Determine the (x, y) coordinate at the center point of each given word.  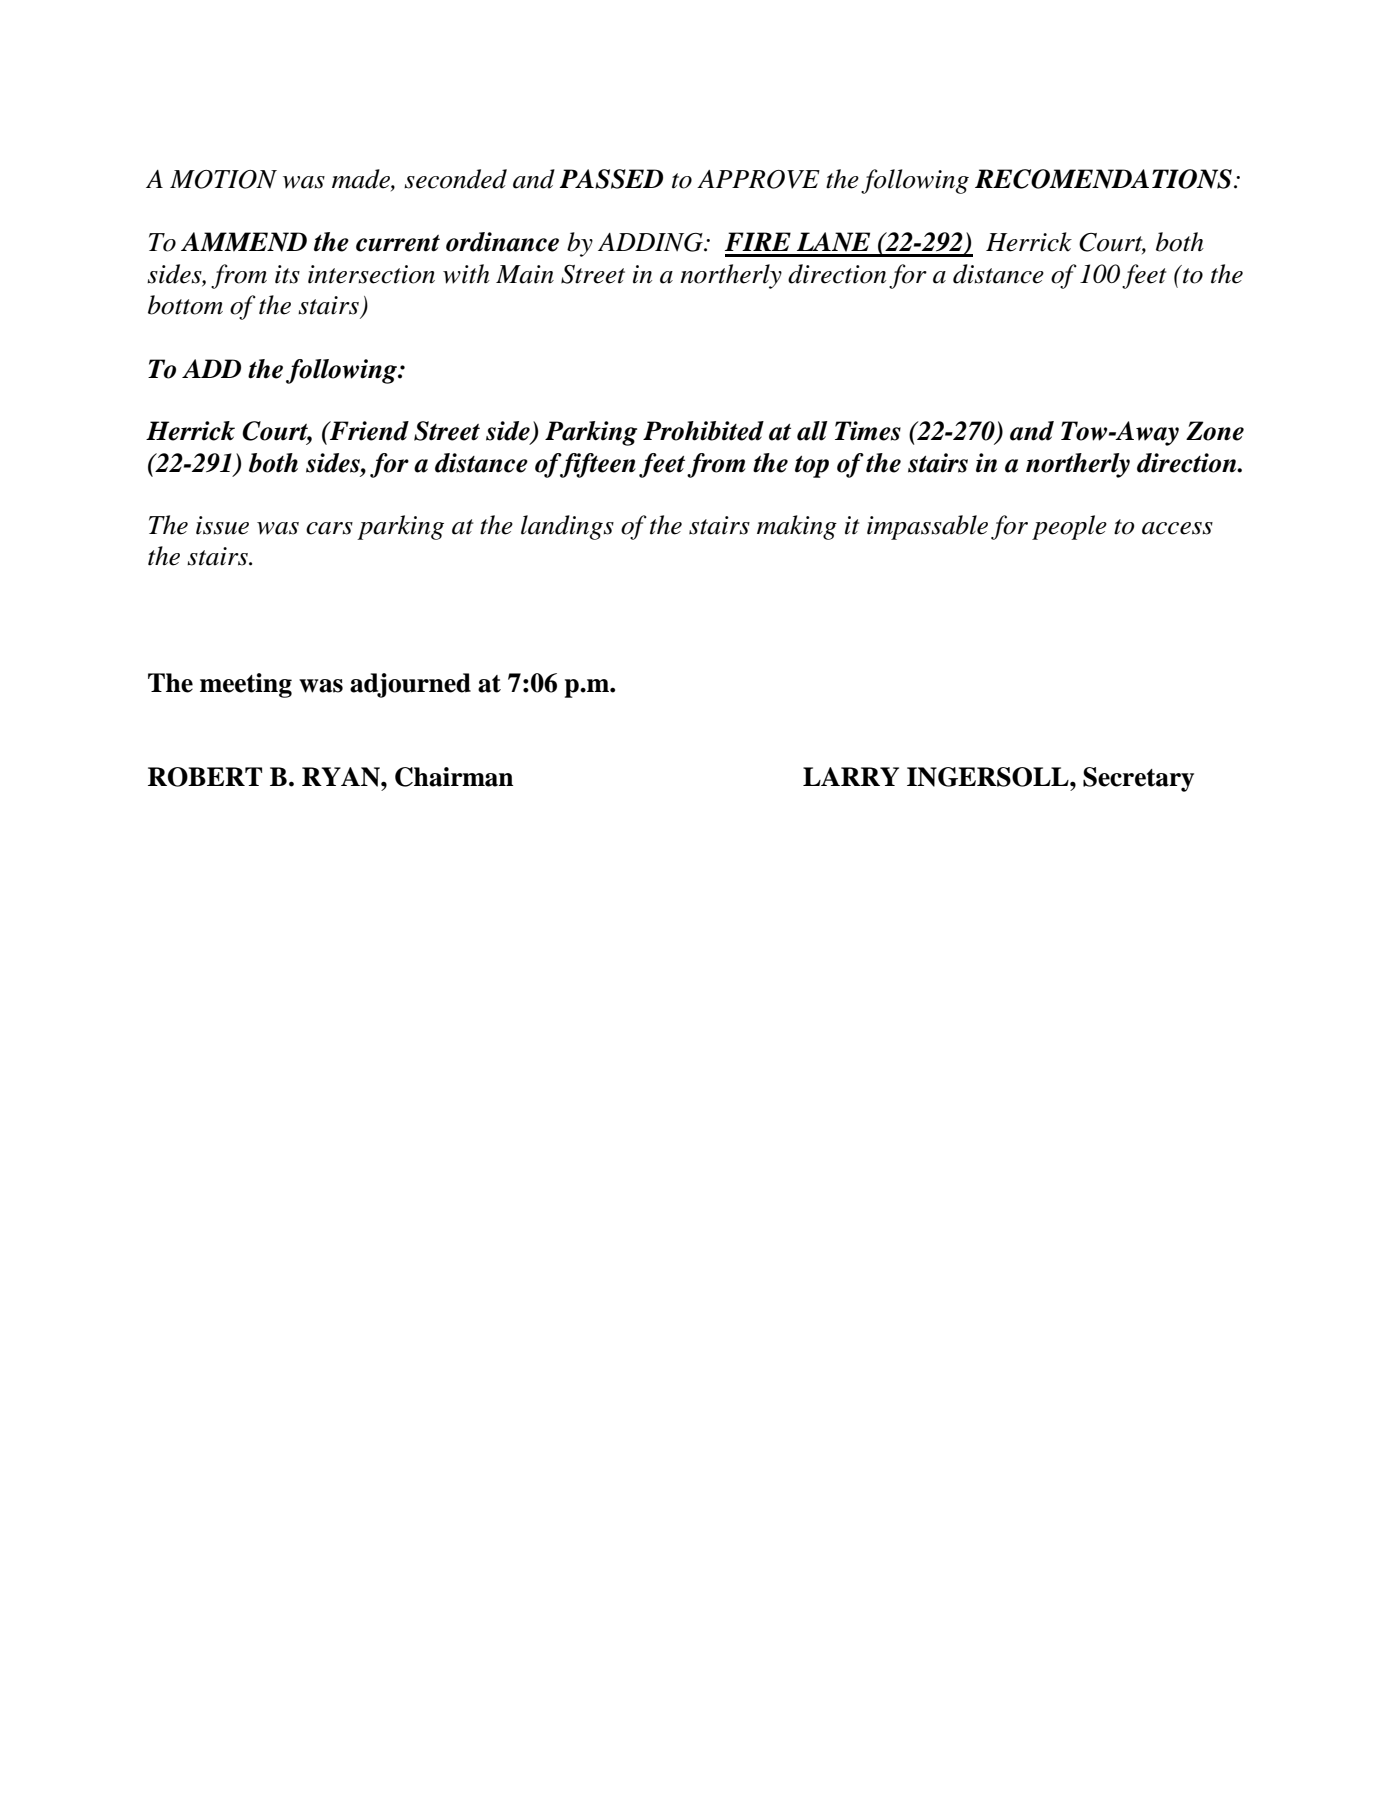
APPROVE (758, 179)
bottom (185, 305)
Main (525, 274)
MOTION (223, 179)
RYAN (342, 777)
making (797, 527)
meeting (246, 685)
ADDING (651, 242)
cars (329, 528)
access (1177, 528)
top (812, 467)
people (1069, 527)
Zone (1215, 431)
